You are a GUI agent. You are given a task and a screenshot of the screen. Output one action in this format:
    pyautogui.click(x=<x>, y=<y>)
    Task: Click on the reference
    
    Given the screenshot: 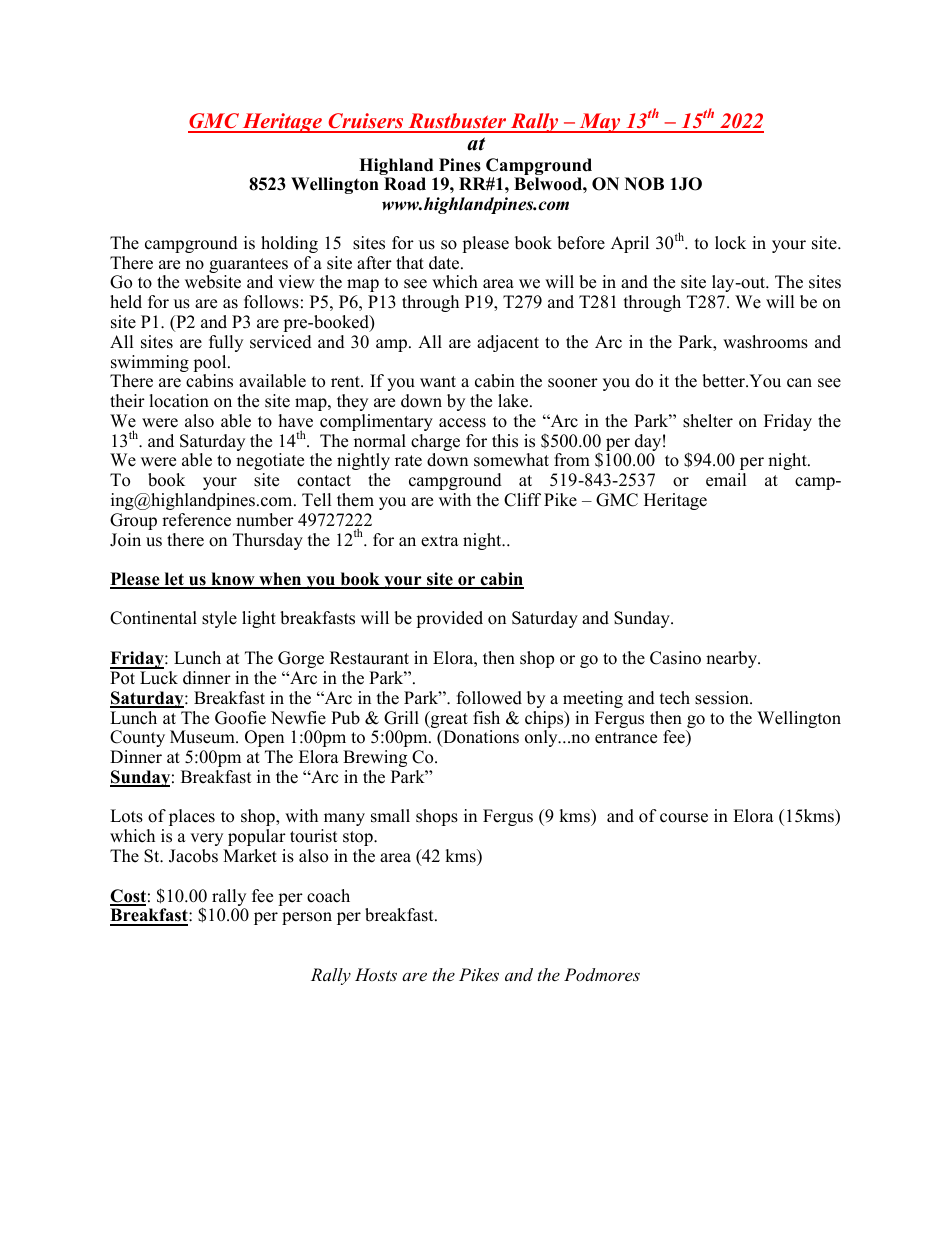 What is the action you would take?
    pyautogui.click(x=196, y=520)
